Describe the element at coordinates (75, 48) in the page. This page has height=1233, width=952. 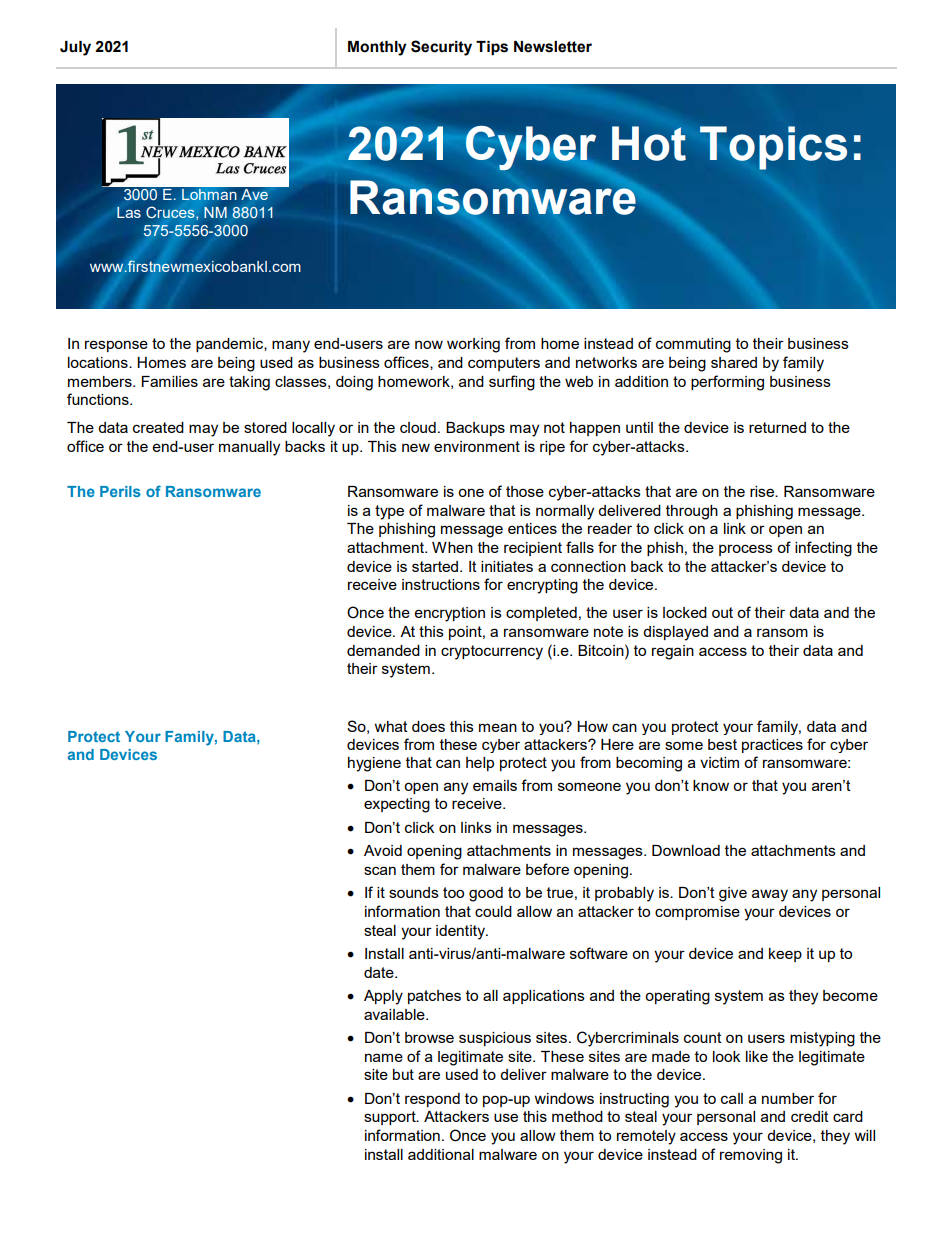
I see `July` at that location.
